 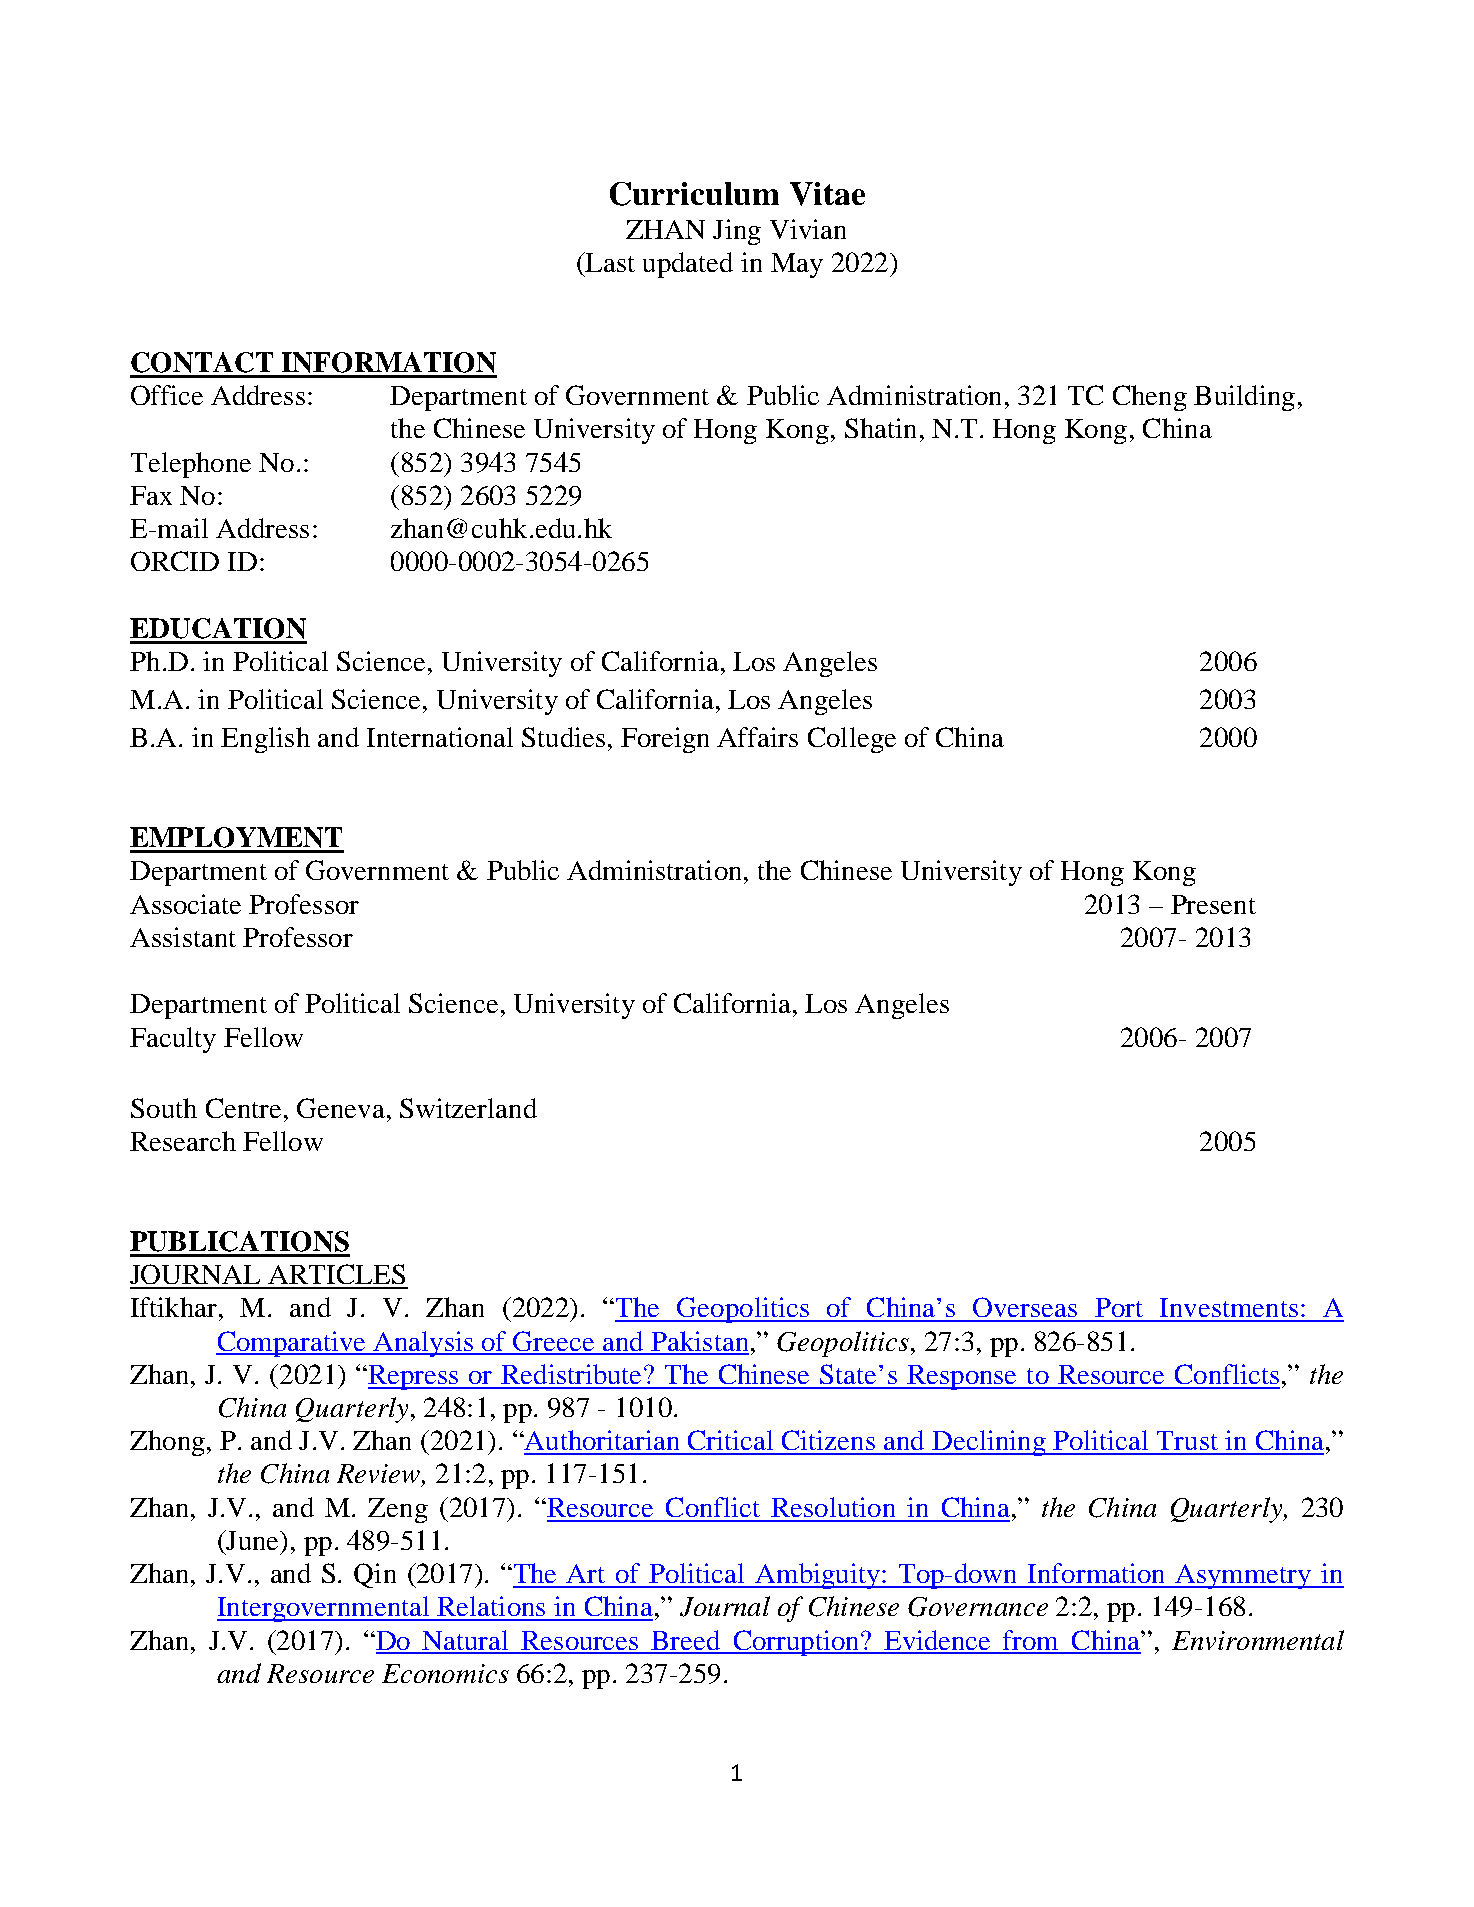 I want to click on Qin, so click(x=375, y=1575).
